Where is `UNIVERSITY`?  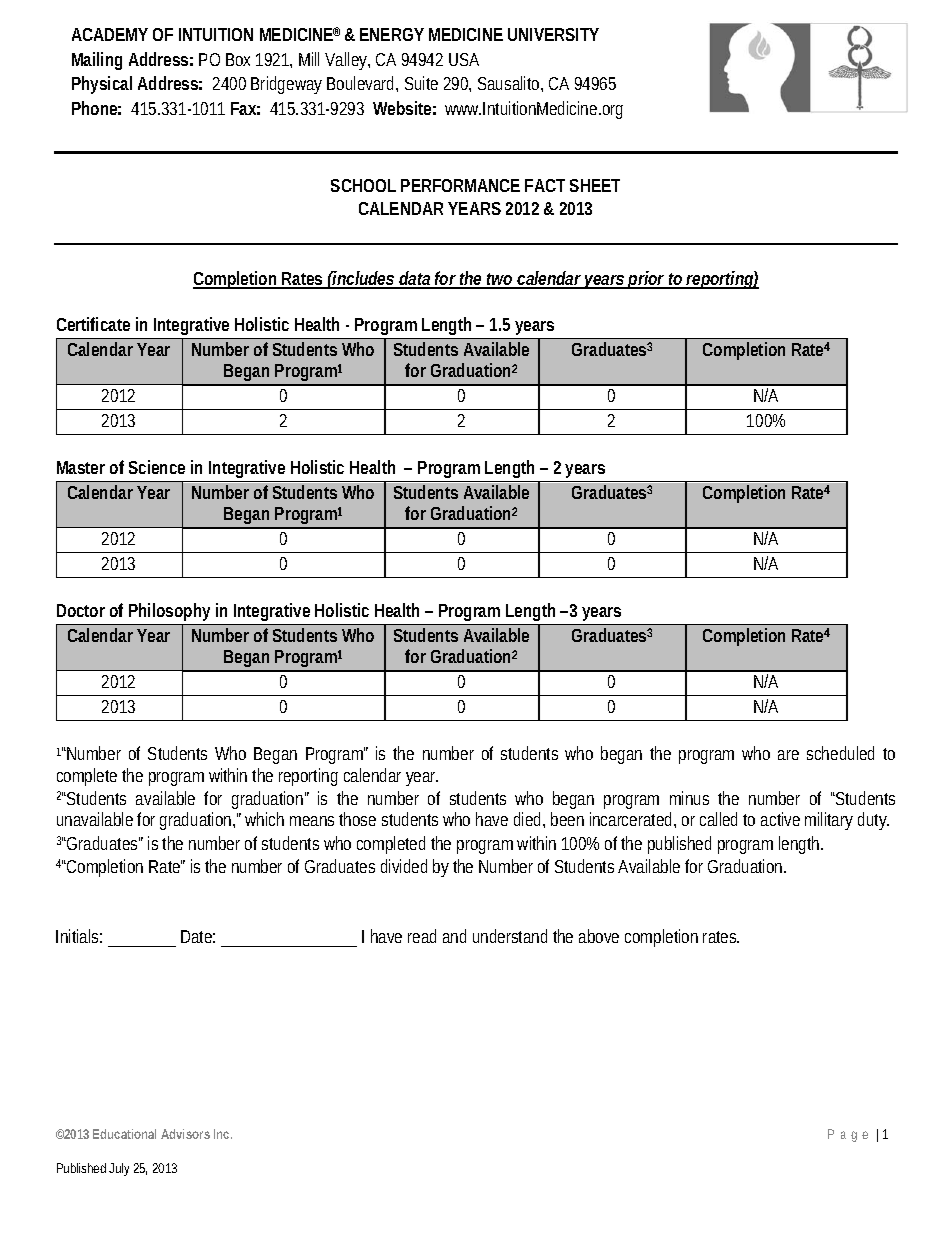 UNIVERSITY is located at coordinates (553, 34).
